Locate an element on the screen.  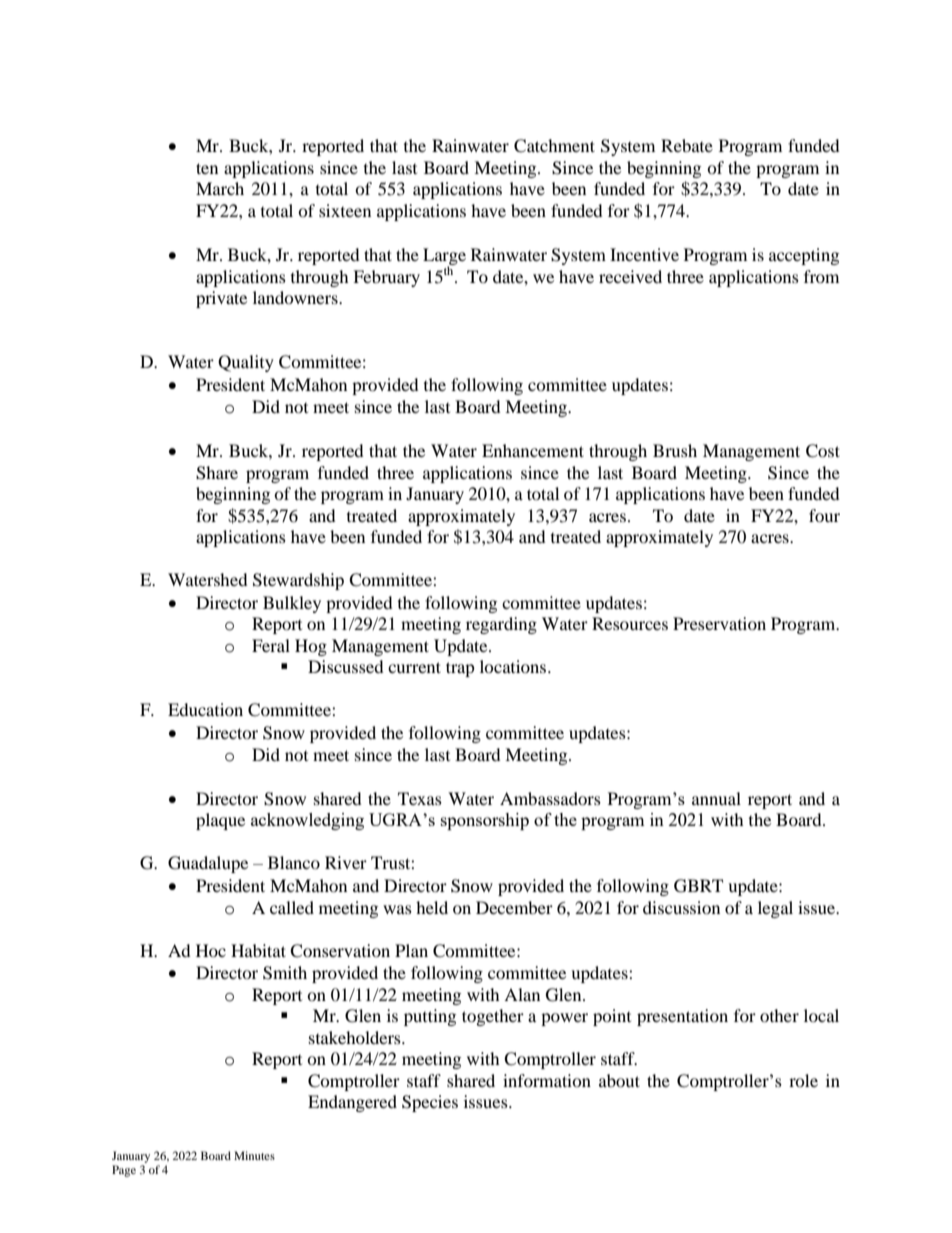
Rebate is located at coordinates (687, 145).
